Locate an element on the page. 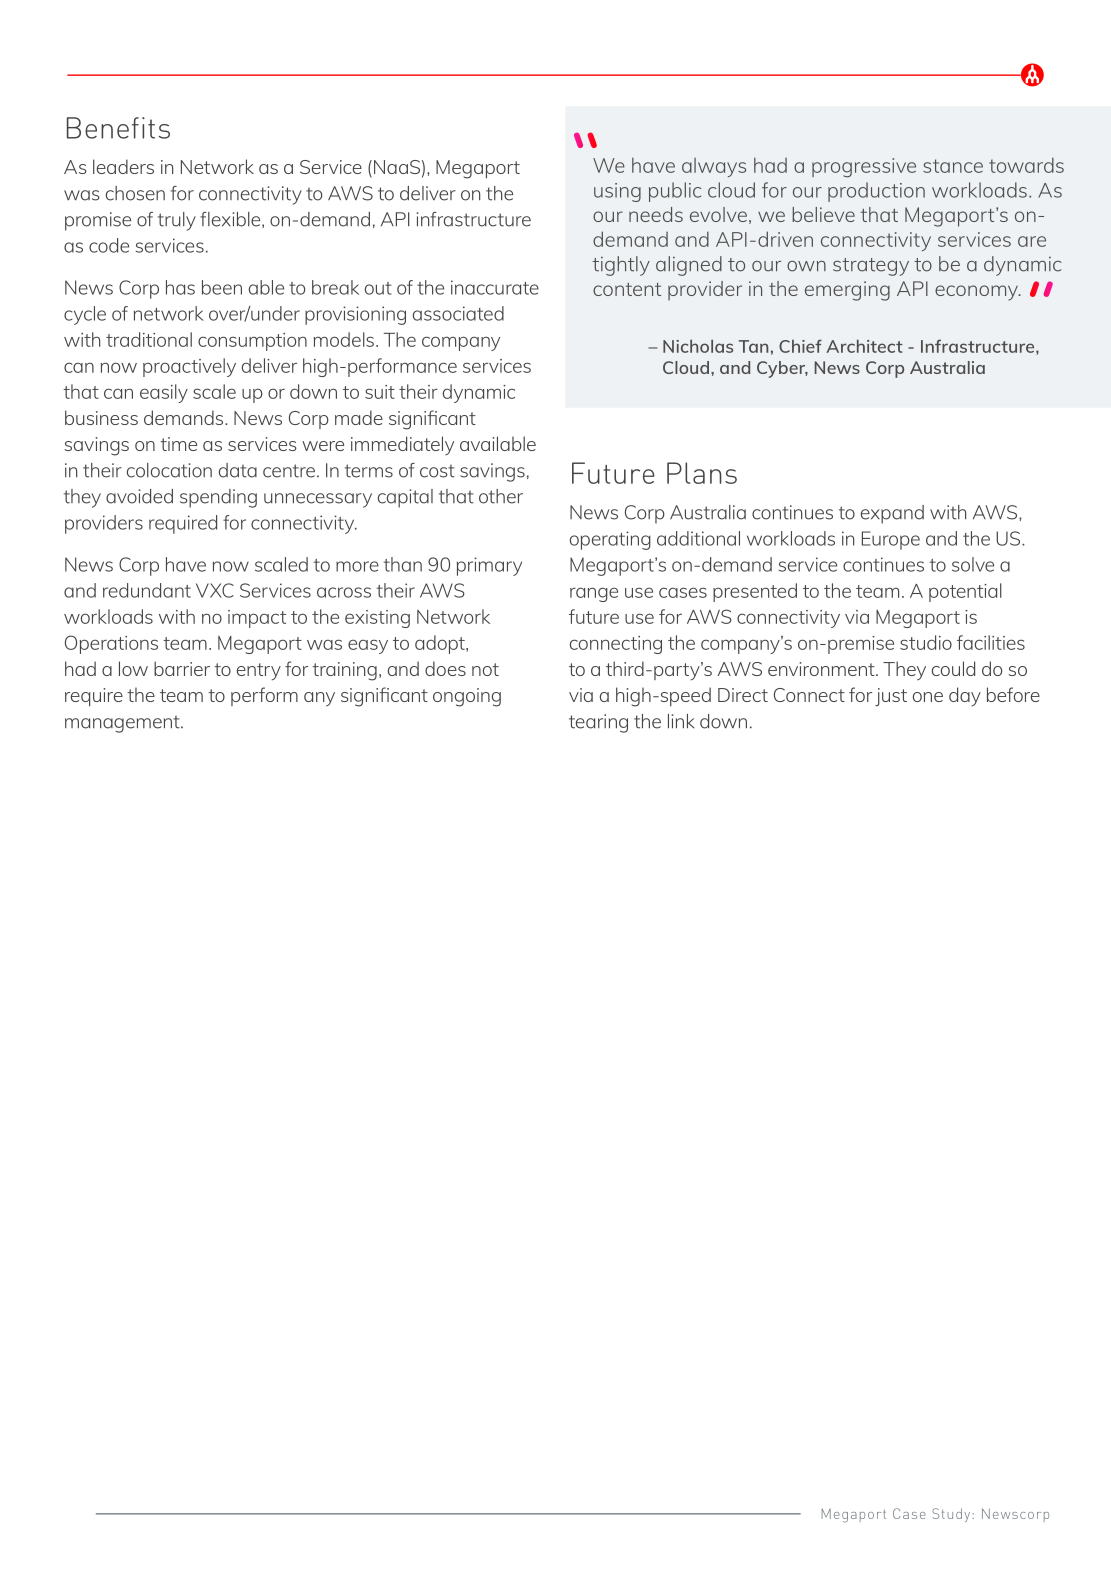  link is located at coordinates (681, 721).
